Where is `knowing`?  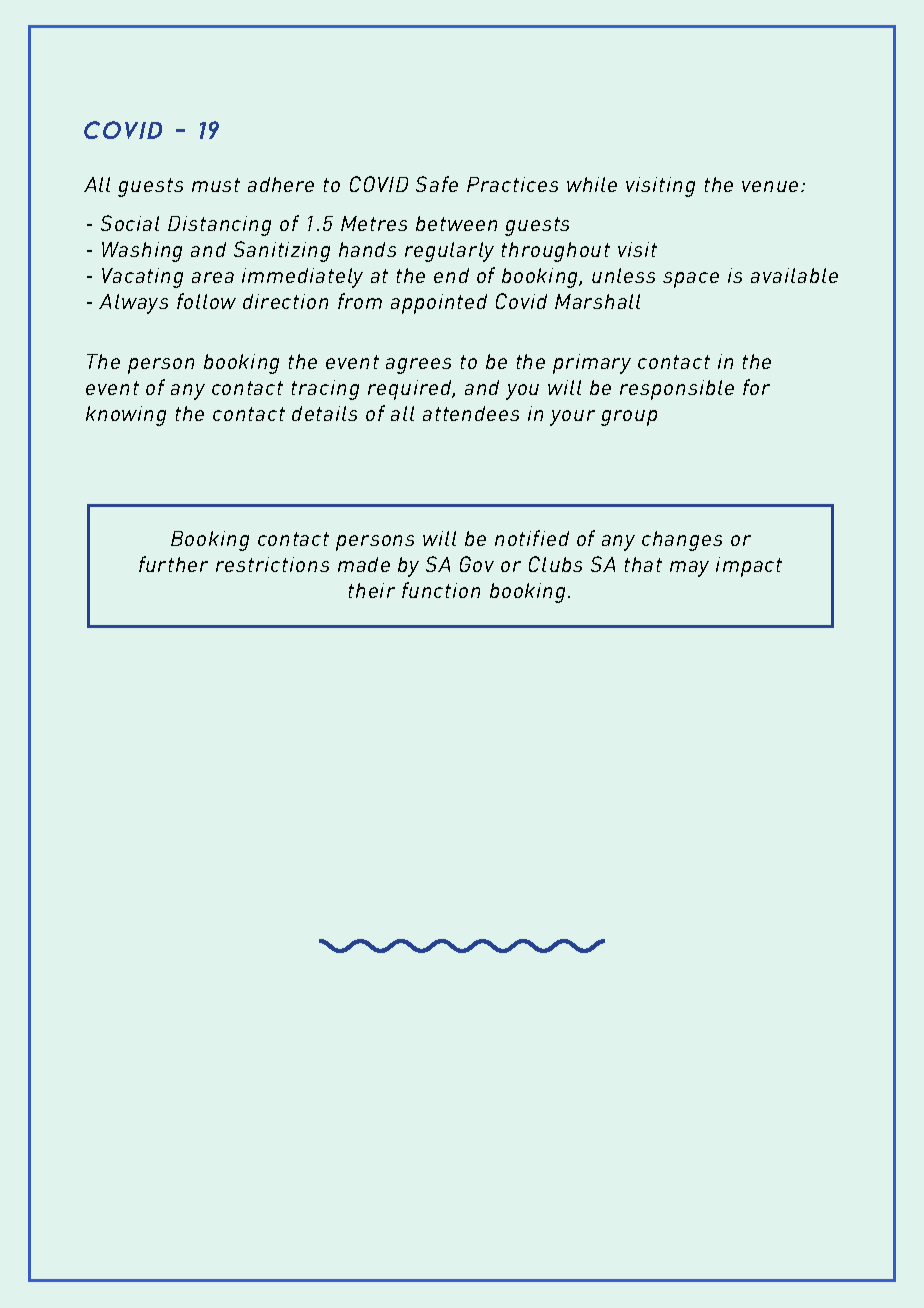 knowing is located at coordinates (126, 416).
